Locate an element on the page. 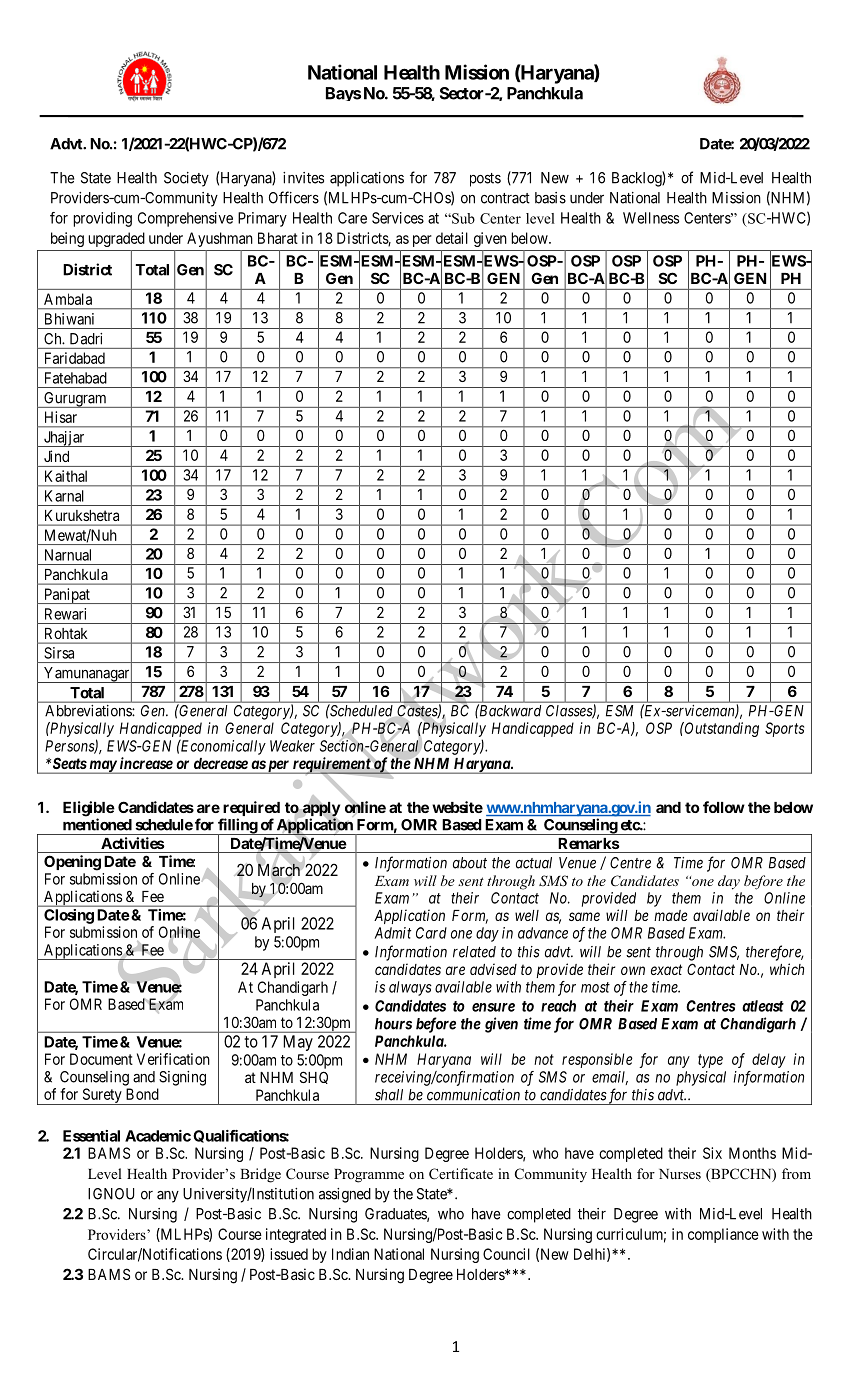 This page has width=849, height=1400. IGNOU is located at coordinates (111, 1194).
